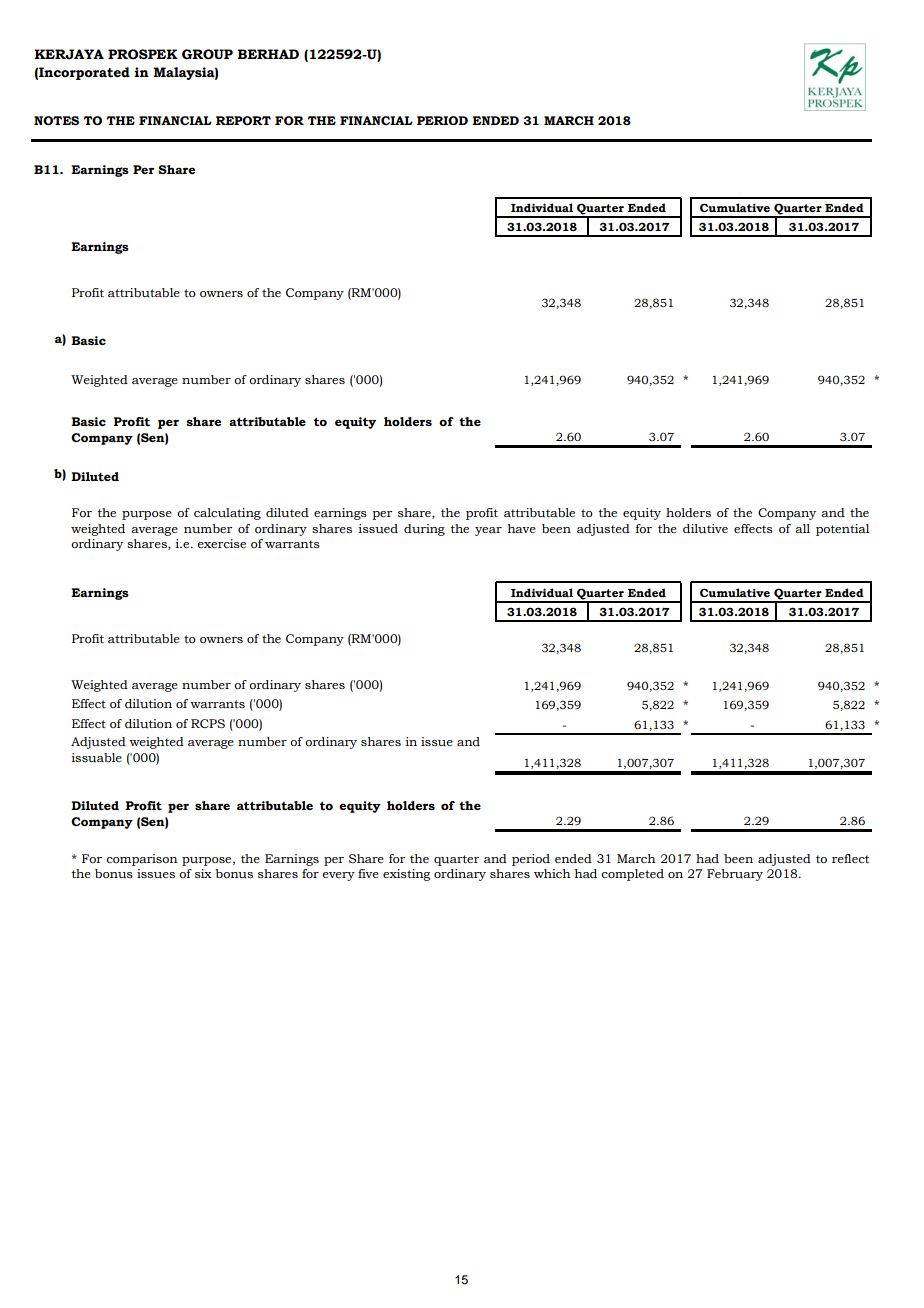  Describe the element at coordinates (227, 514) in the screenshot. I see `calculating` at that location.
